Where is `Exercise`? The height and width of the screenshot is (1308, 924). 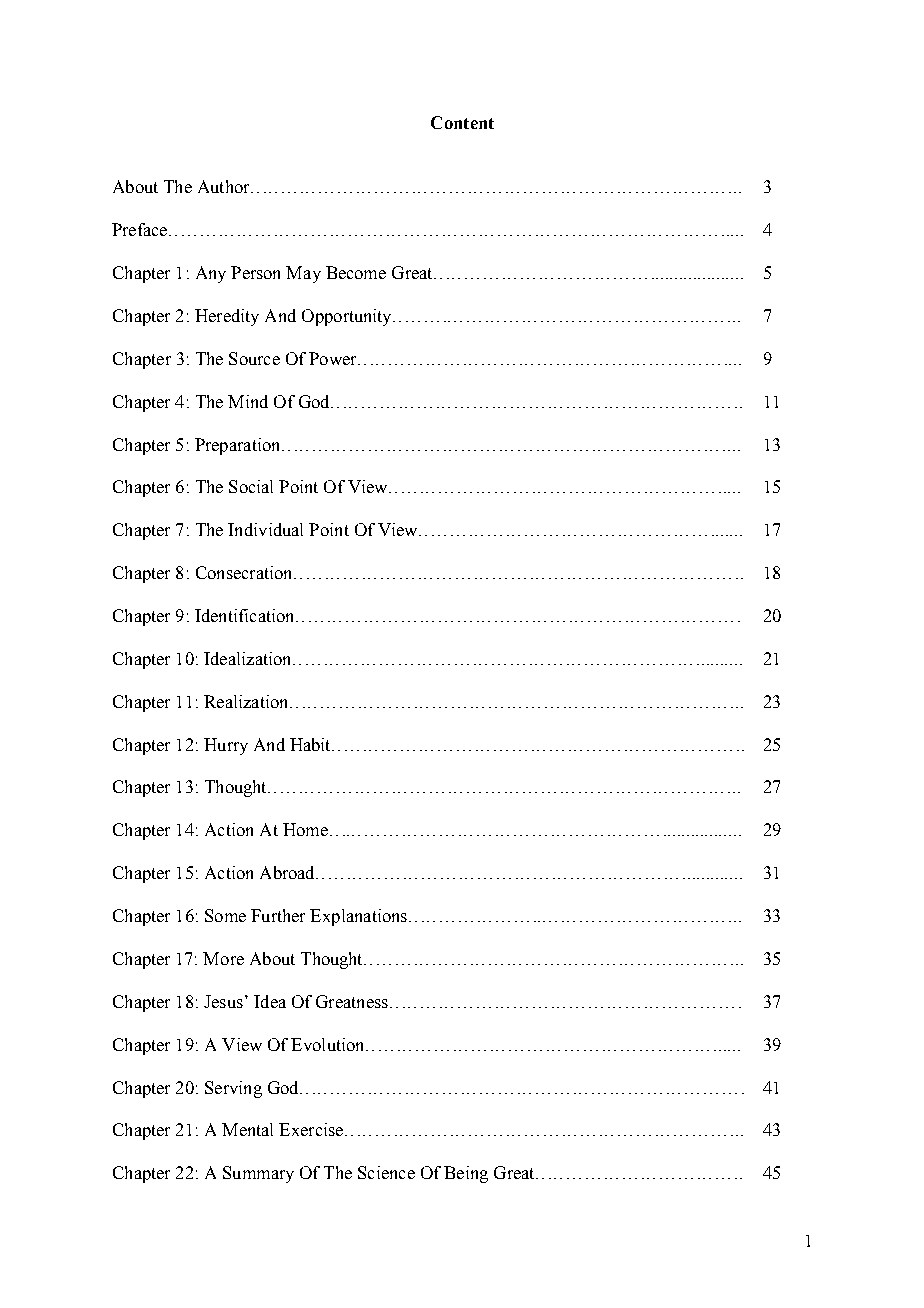 Exercise is located at coordinates (311, 1129).
